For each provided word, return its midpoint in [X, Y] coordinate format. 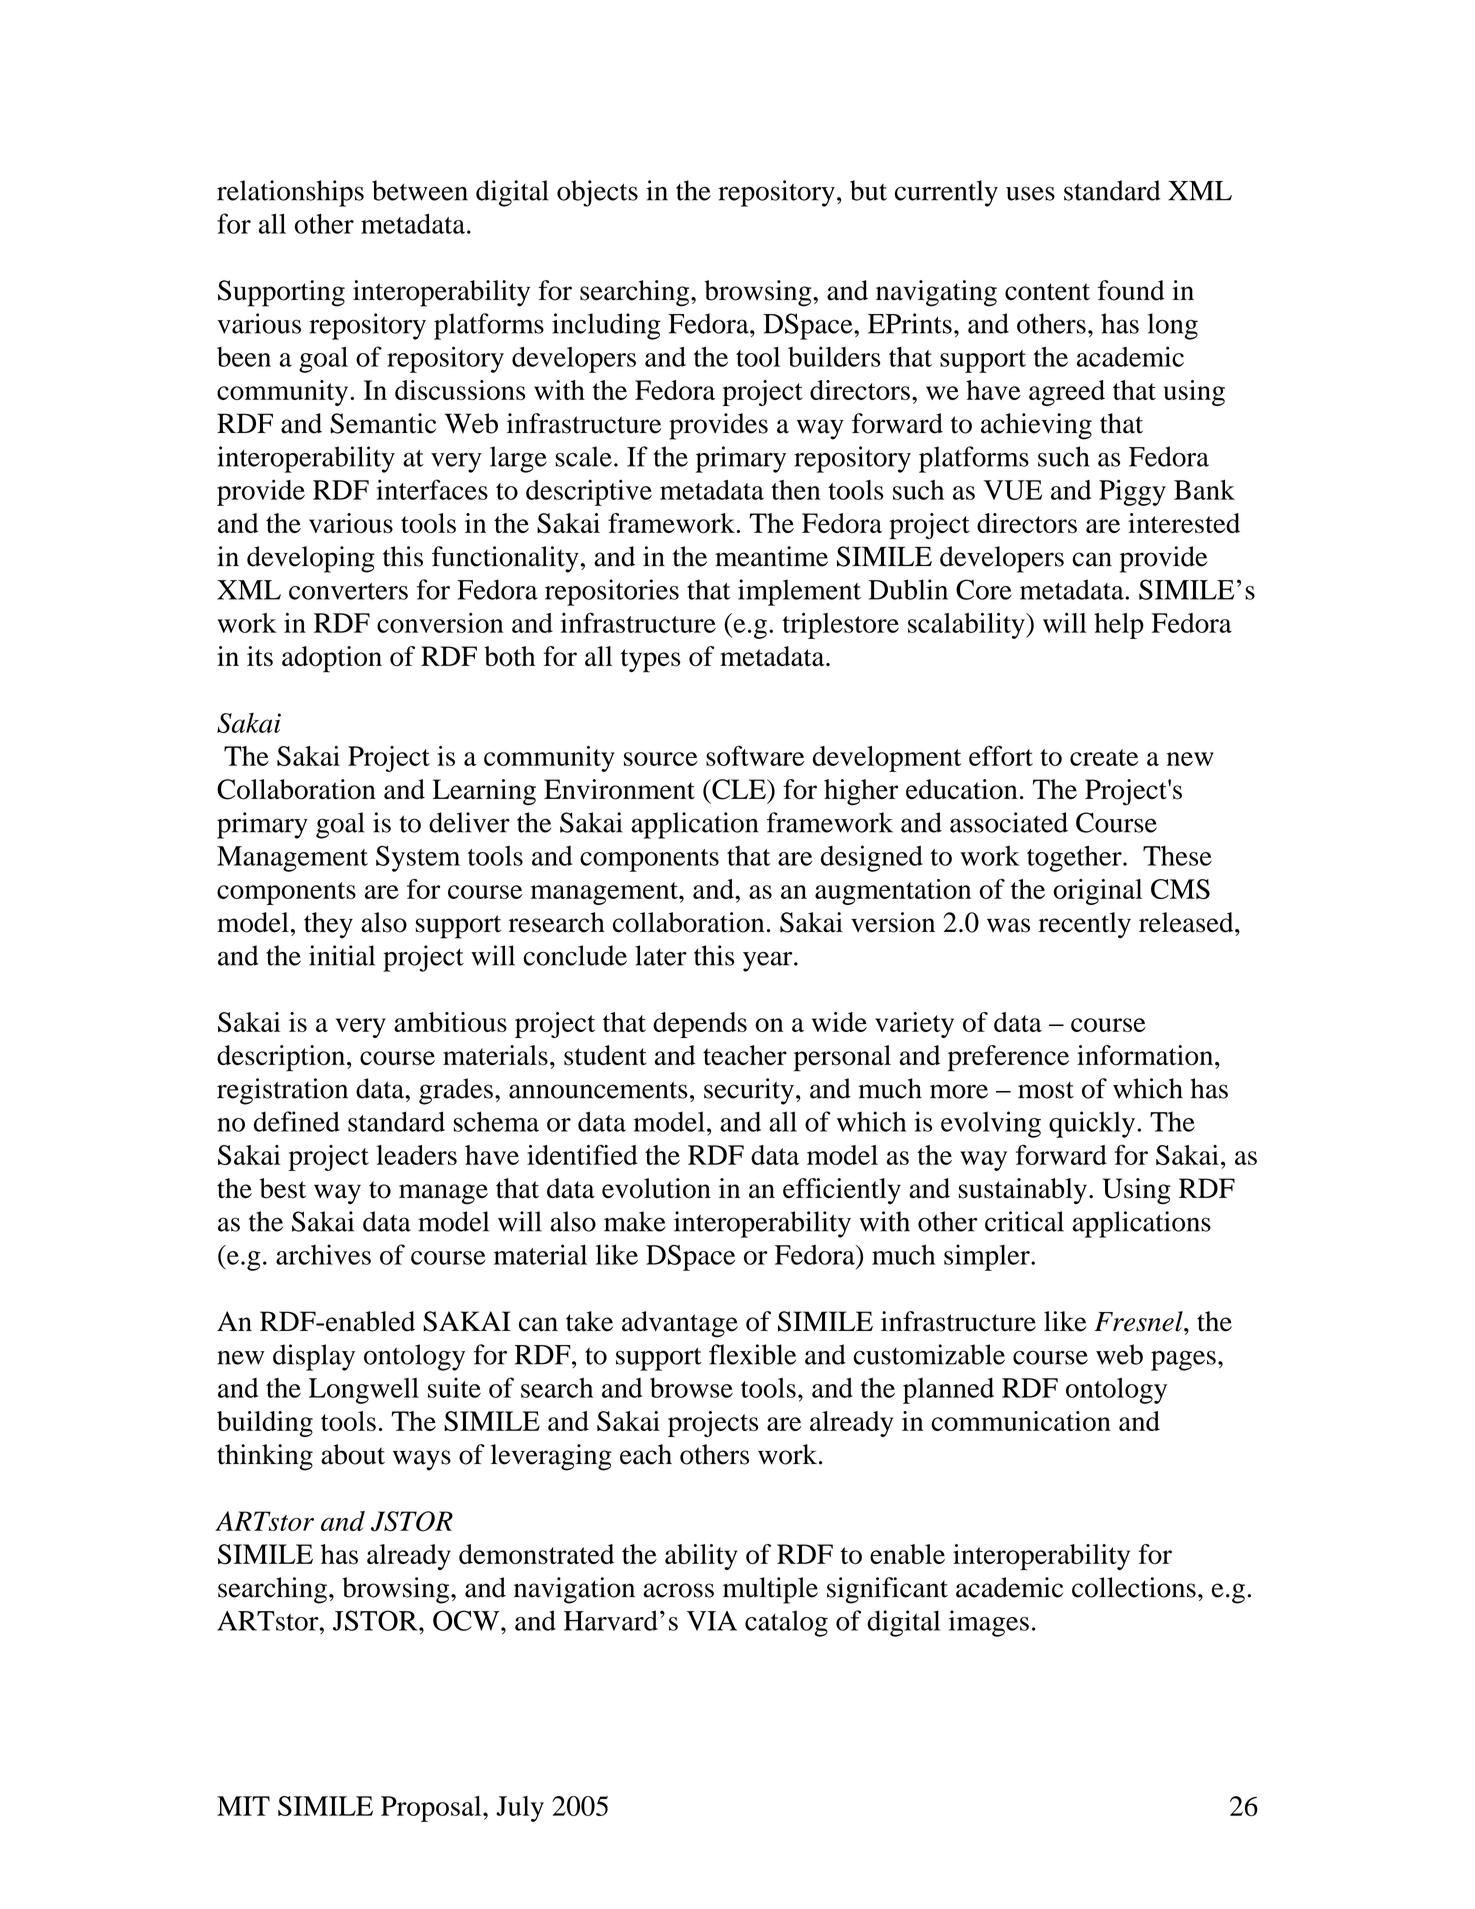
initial [342, 955]
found [1131, 290]
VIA [711, 1621]
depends [700, 1025]
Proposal [432, 1809]
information [1146, 1055]
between [420, 190]
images [989, 1623]
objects [597, 193]
